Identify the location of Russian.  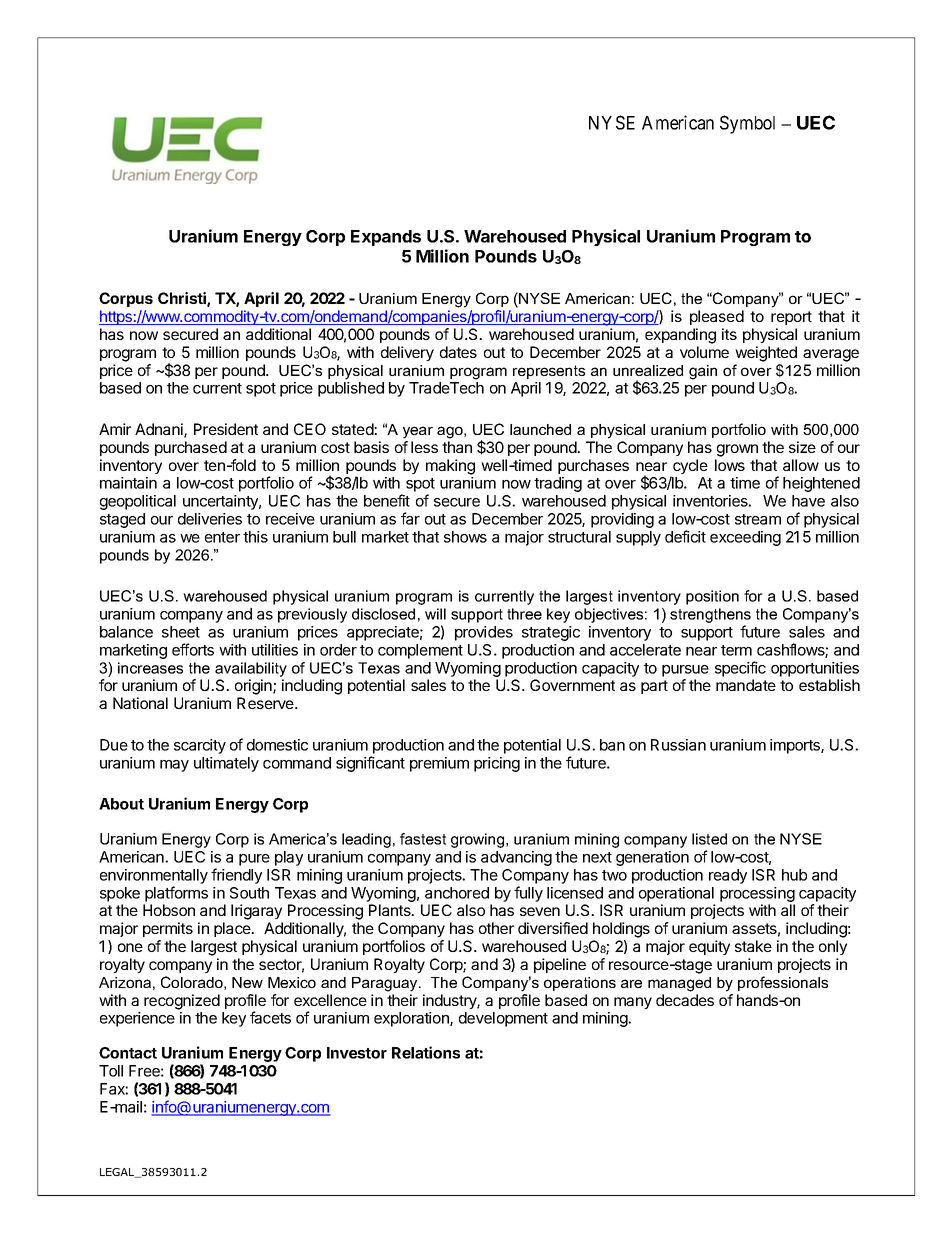
(678, 745).
